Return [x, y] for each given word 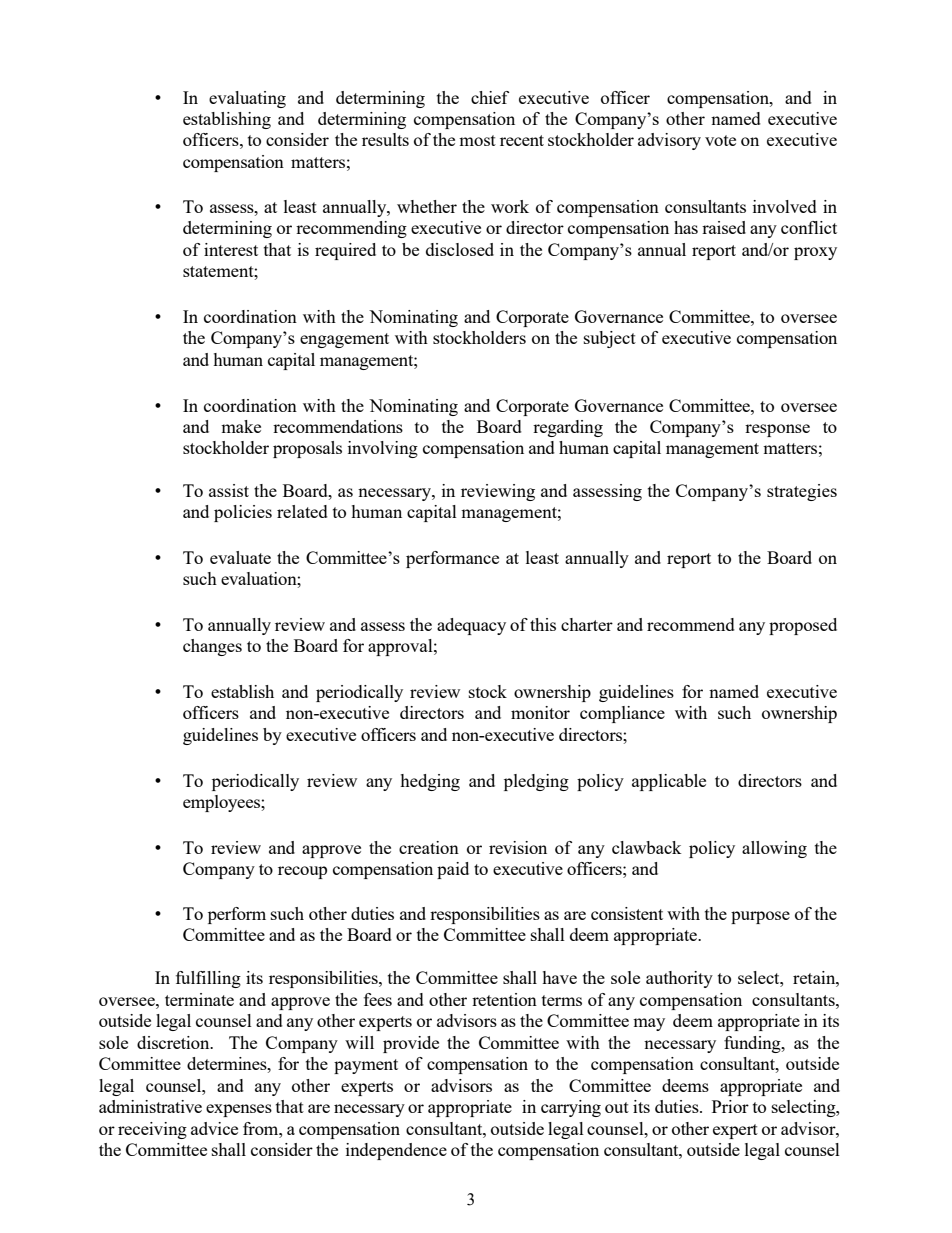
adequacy [471, 626]
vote [720, 140]
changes [212, 647]
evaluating [247, 99]
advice [214, 1128]
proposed [803, 626]
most [477, 140]
